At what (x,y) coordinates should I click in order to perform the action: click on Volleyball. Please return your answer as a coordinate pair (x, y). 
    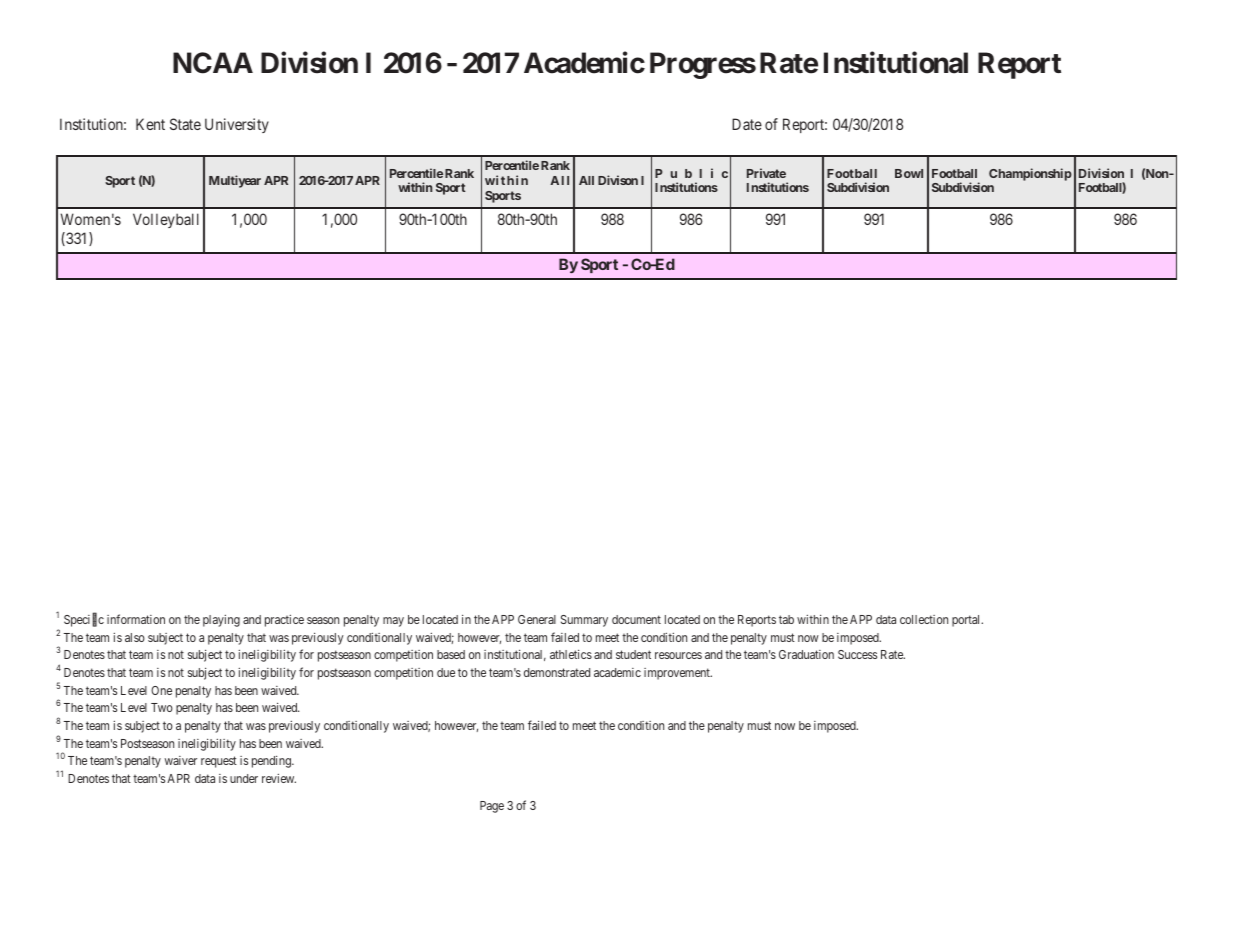
    Looking at the image, I should click on (166, 220).
